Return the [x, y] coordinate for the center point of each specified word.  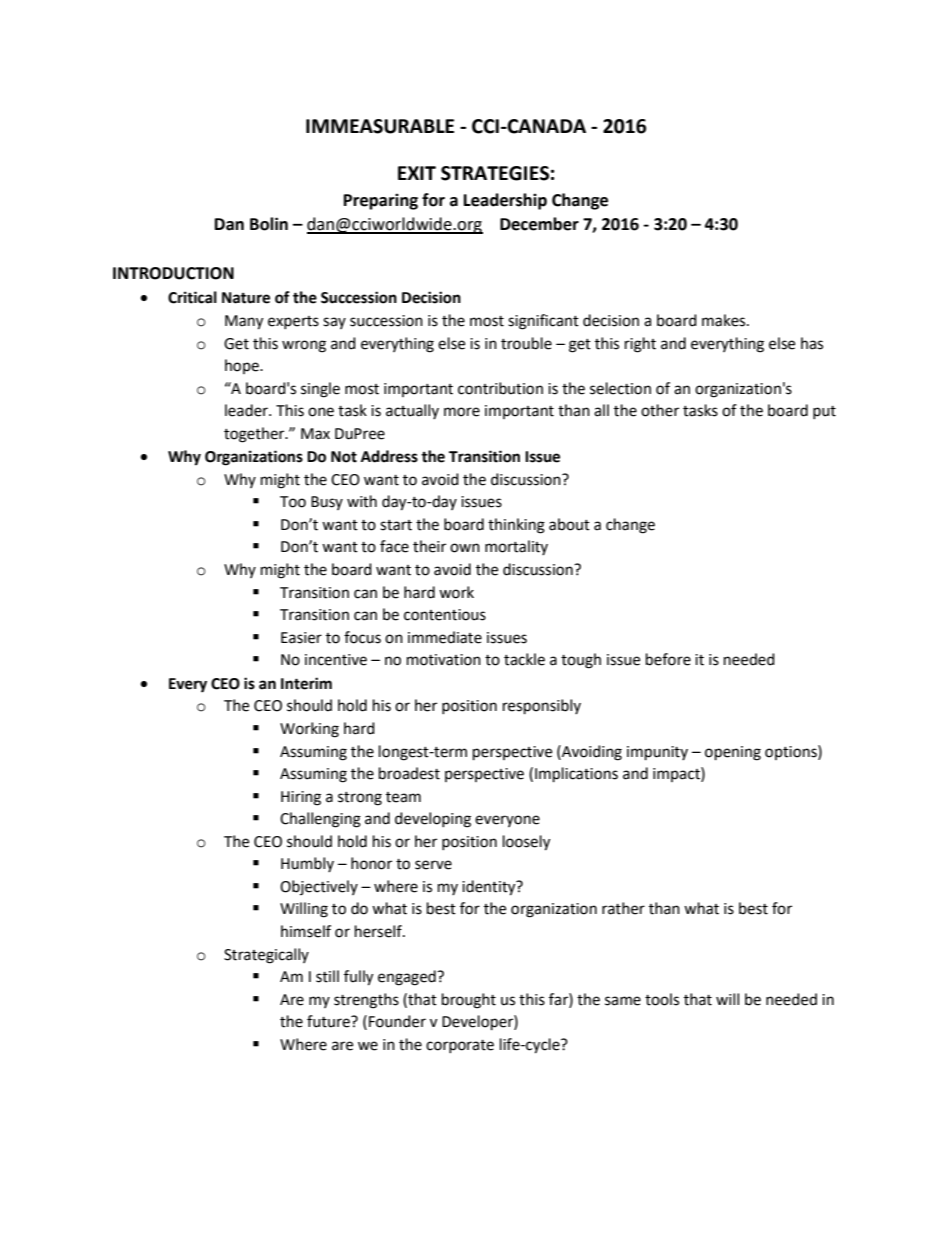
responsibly [542, 707]
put [824, 412]
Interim [306, 683]
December [539, 224]
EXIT [417, 173]
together [255, 435]
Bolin [269, 224]
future [329, 1021]
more [462, 412]
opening [733, 753]
